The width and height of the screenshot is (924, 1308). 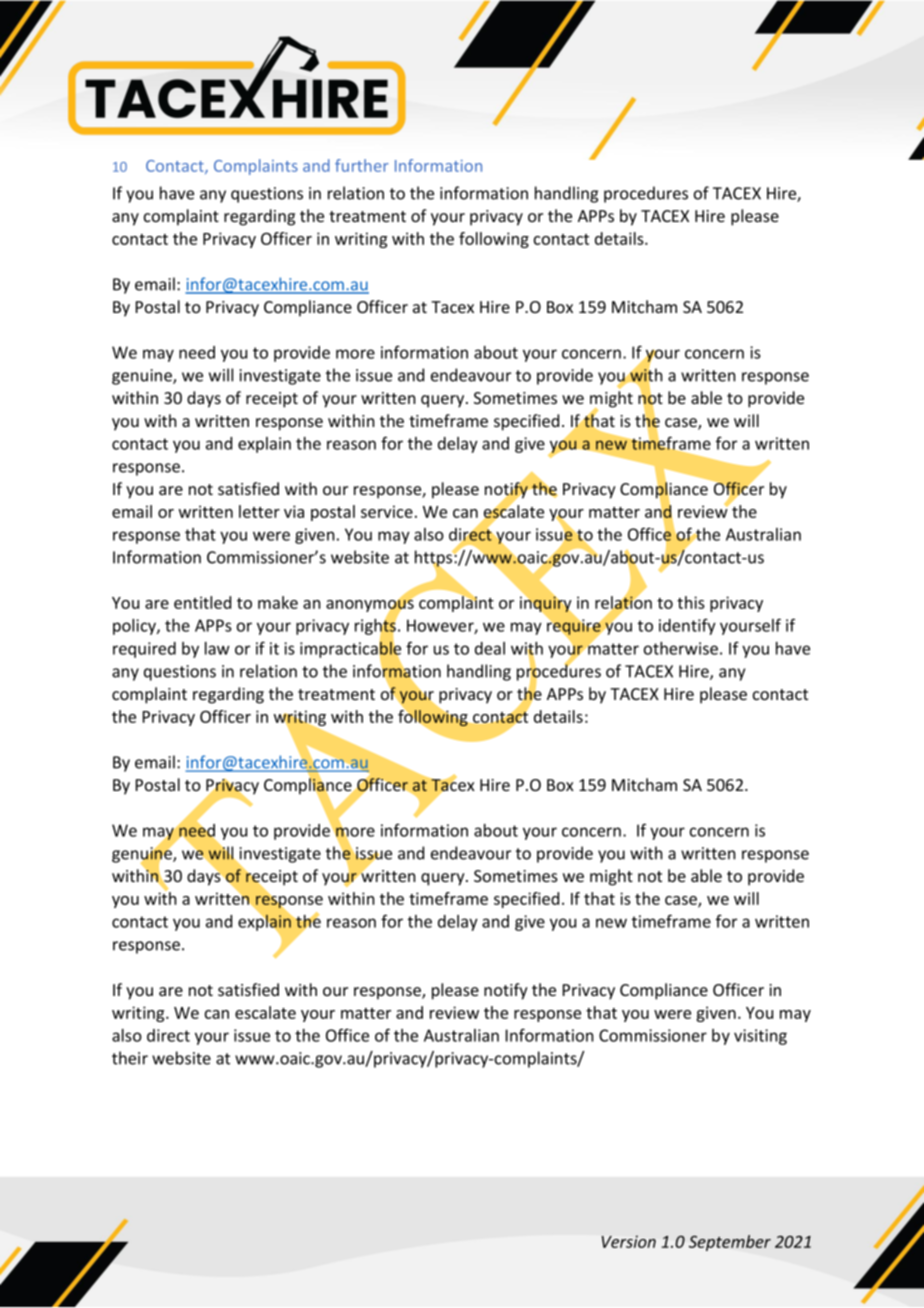 What do you see at coordinates (687, 626) in the screenshot?
I see `identify` at bounding box center [687, 626].
